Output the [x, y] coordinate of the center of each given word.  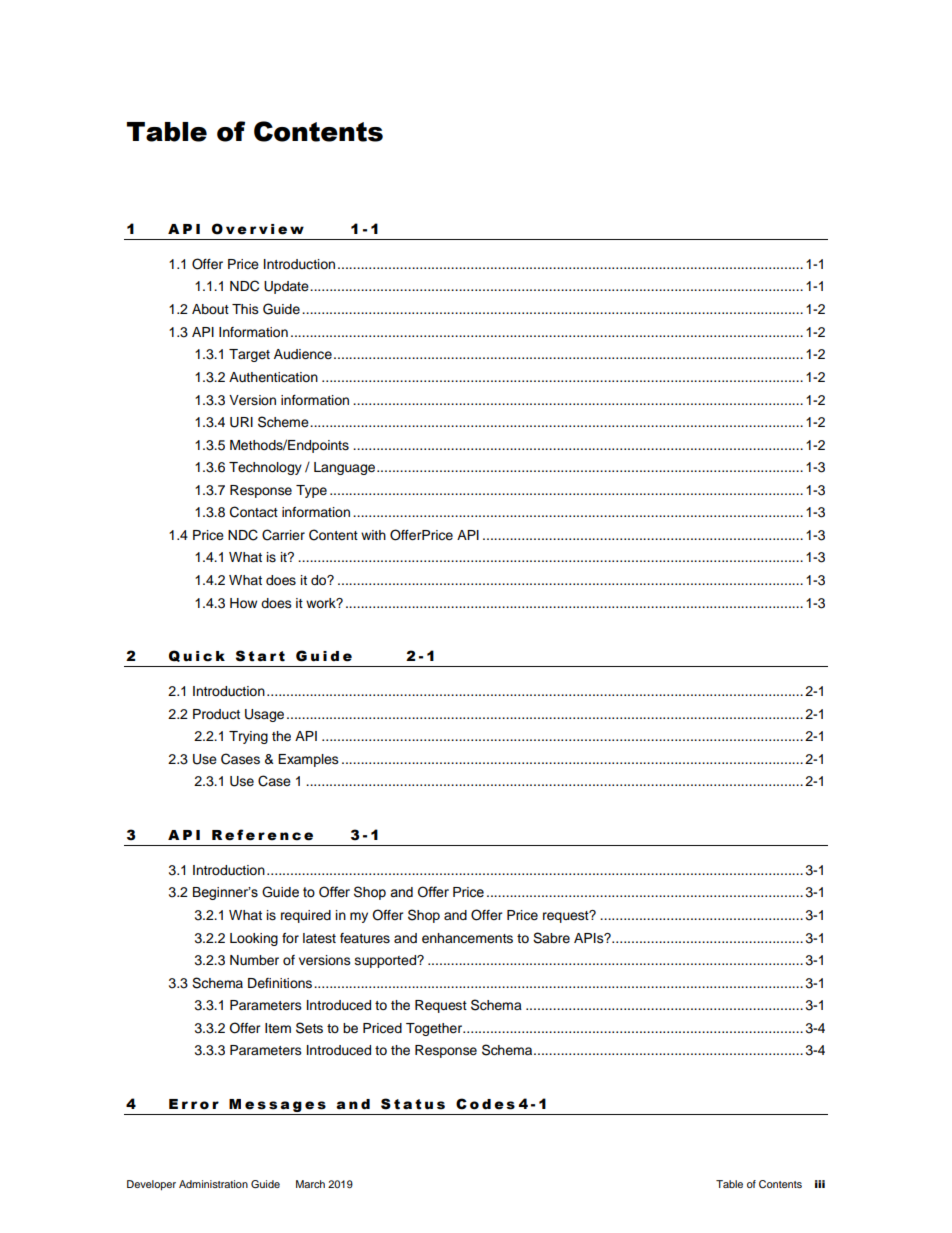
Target [249, 355]
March [310, 1184]
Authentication [273, 377]
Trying [248, 737]
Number [254, 960]
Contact [254, 512]
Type [311, 491]
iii [820, 1184]
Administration [213, 1184]
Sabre [551, 938]
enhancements [467, 938]
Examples [308, 760]
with [373, 535]
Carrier [283, 535]
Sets [309, 1028]
